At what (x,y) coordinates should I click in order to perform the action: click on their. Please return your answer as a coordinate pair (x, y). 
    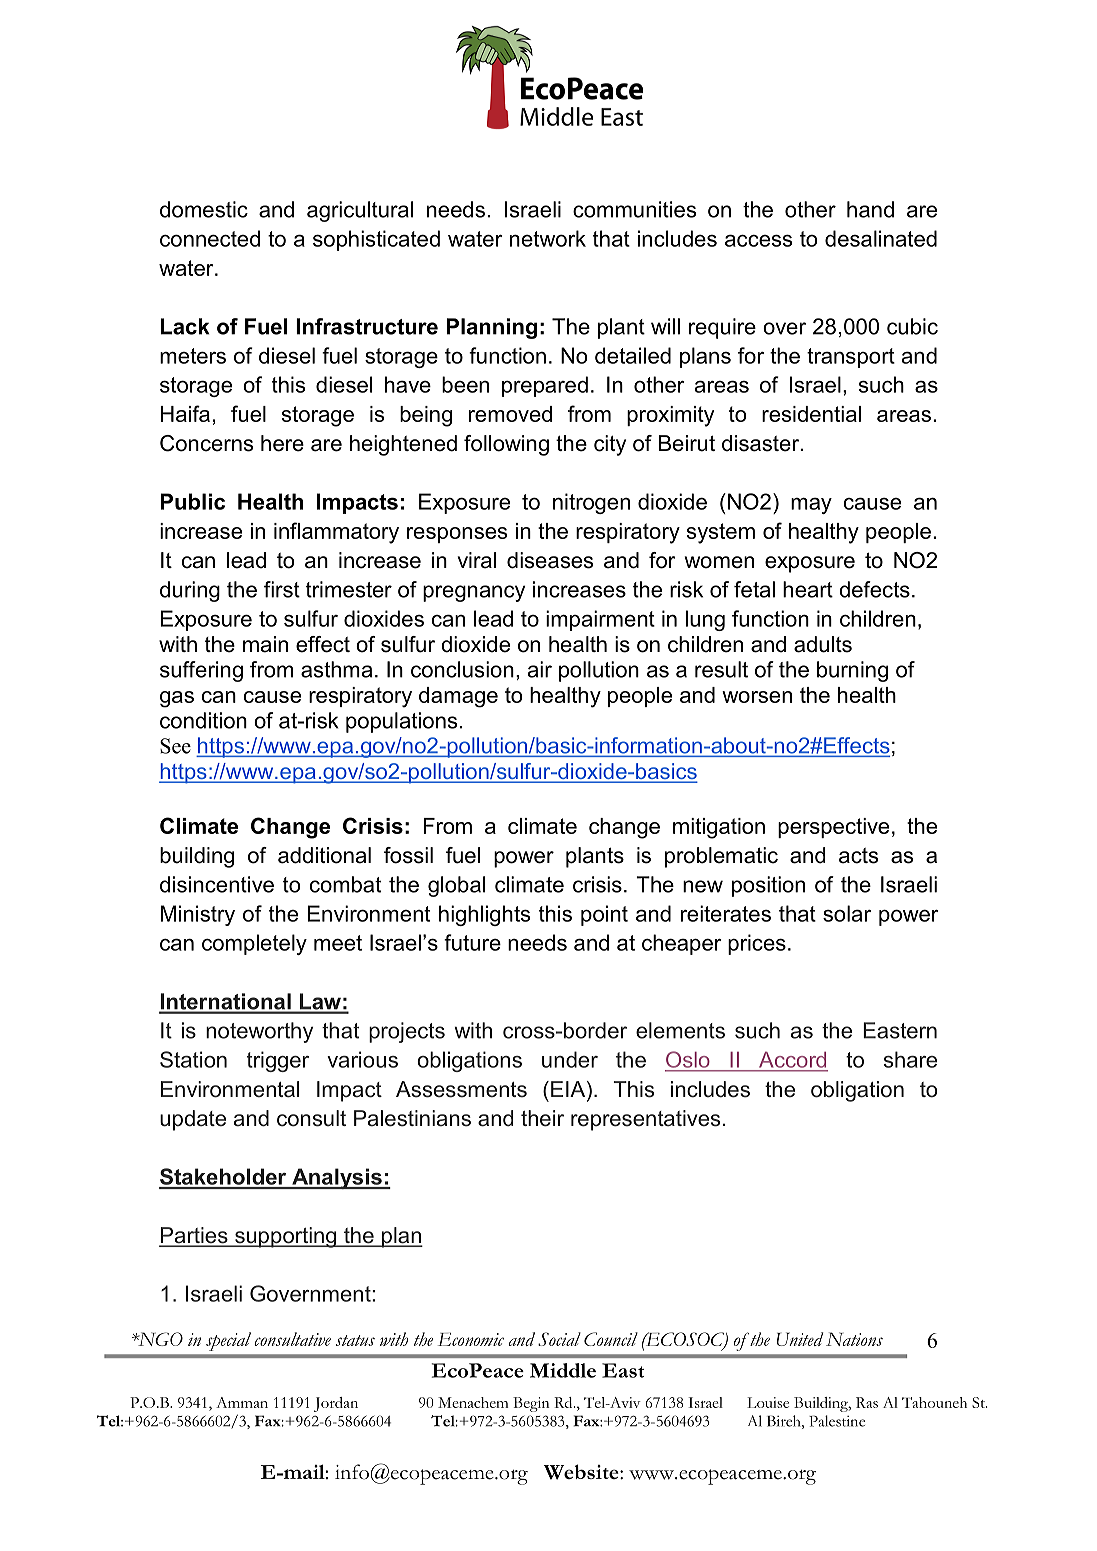
    Looking at the image, I should click on (542, 1118).
